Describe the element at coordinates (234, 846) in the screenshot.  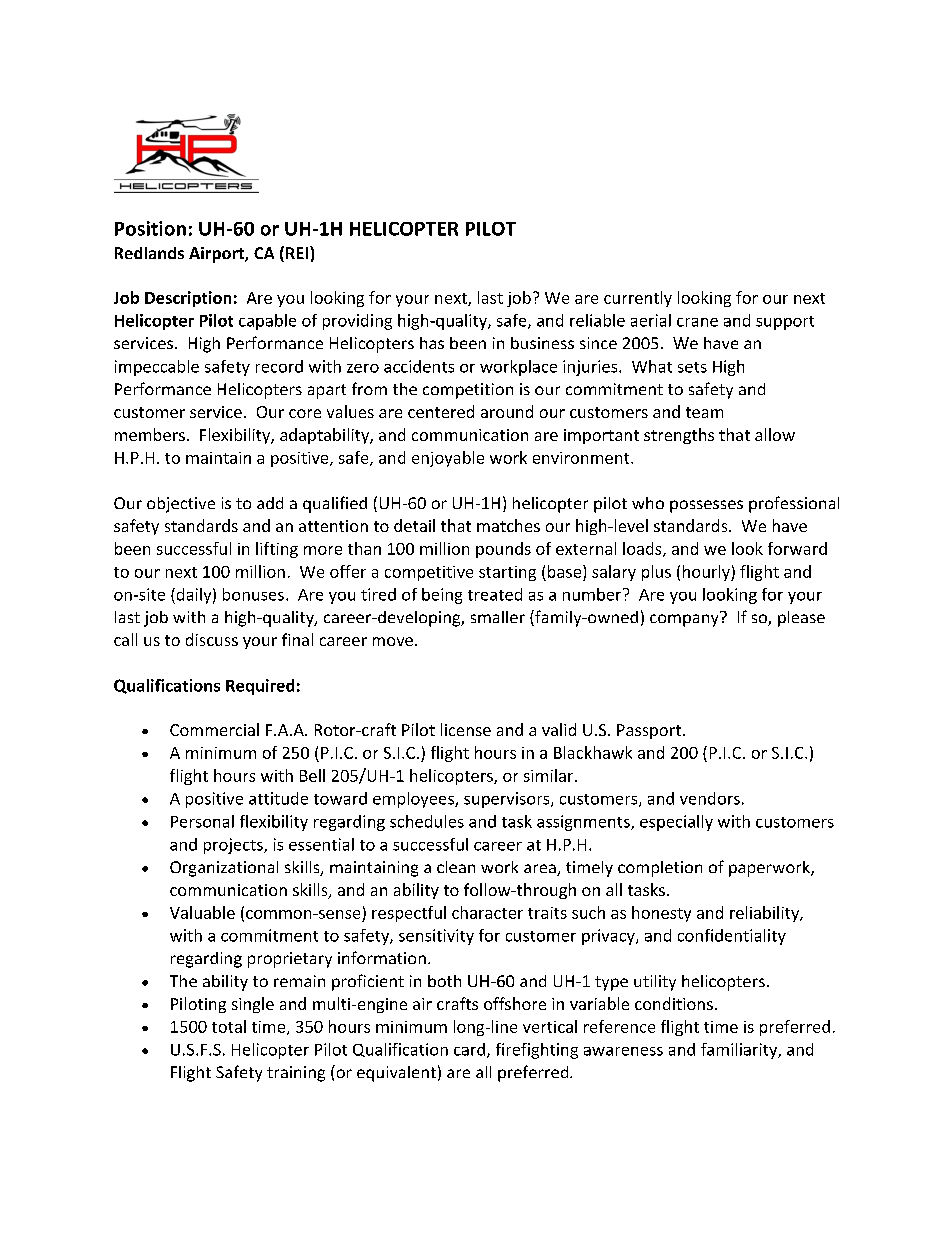
I see `projects` at that location.
